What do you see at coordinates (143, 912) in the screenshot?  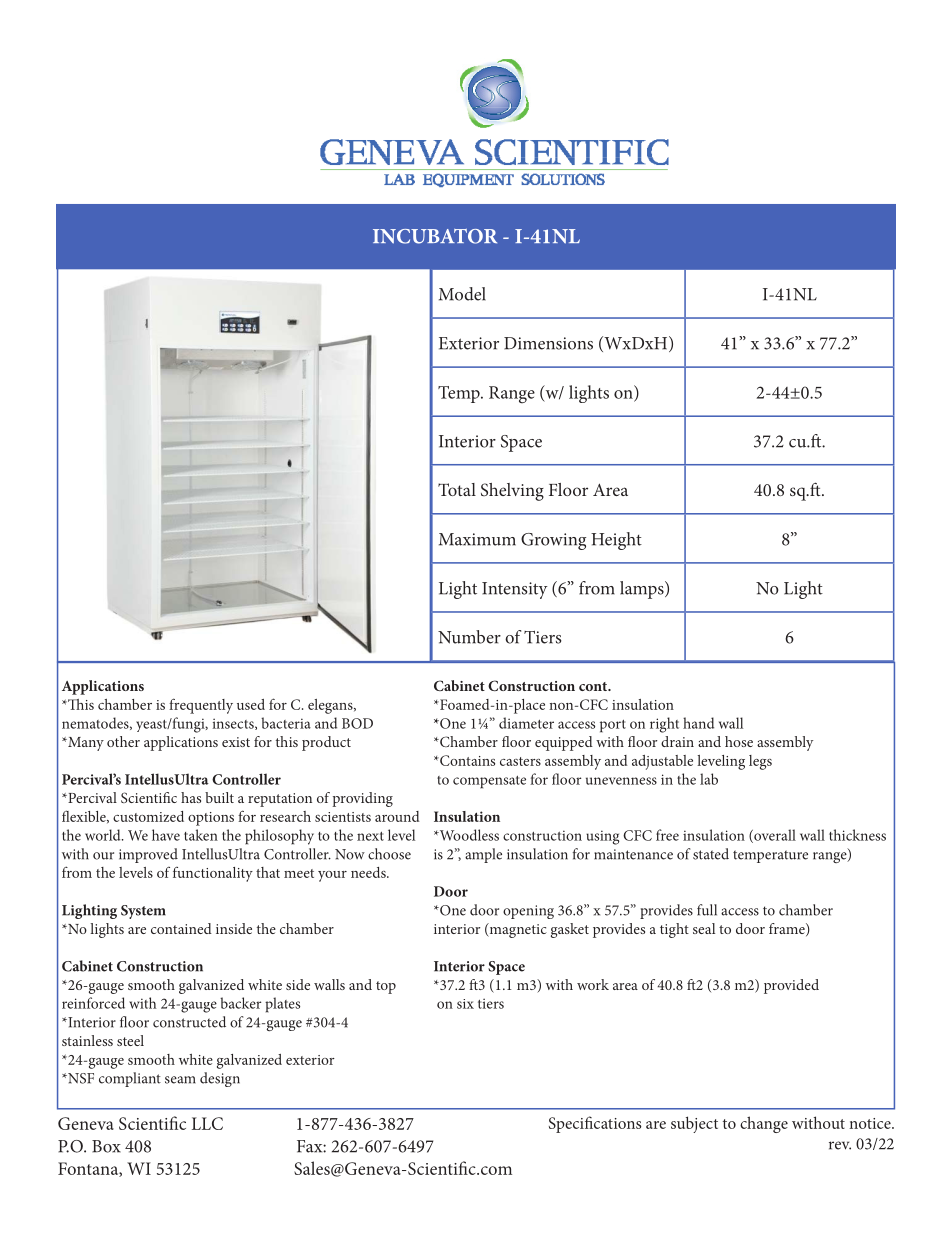 I see `System` at bounding box center [143, 912].
